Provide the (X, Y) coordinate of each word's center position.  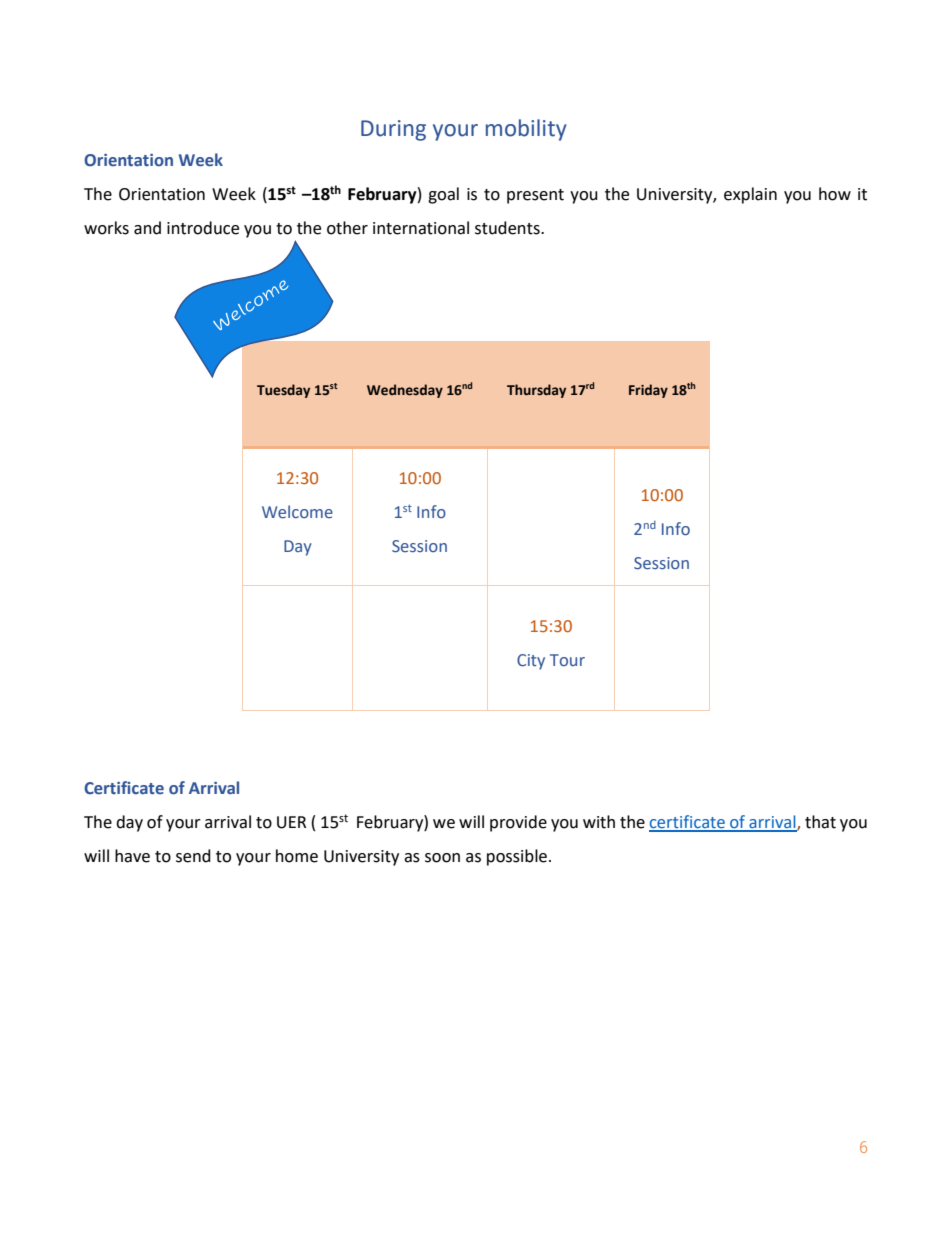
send (193, 856)
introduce (203, 228)
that (820, 822)
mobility (526, 130)
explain (750, 195)
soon (442, 858)
